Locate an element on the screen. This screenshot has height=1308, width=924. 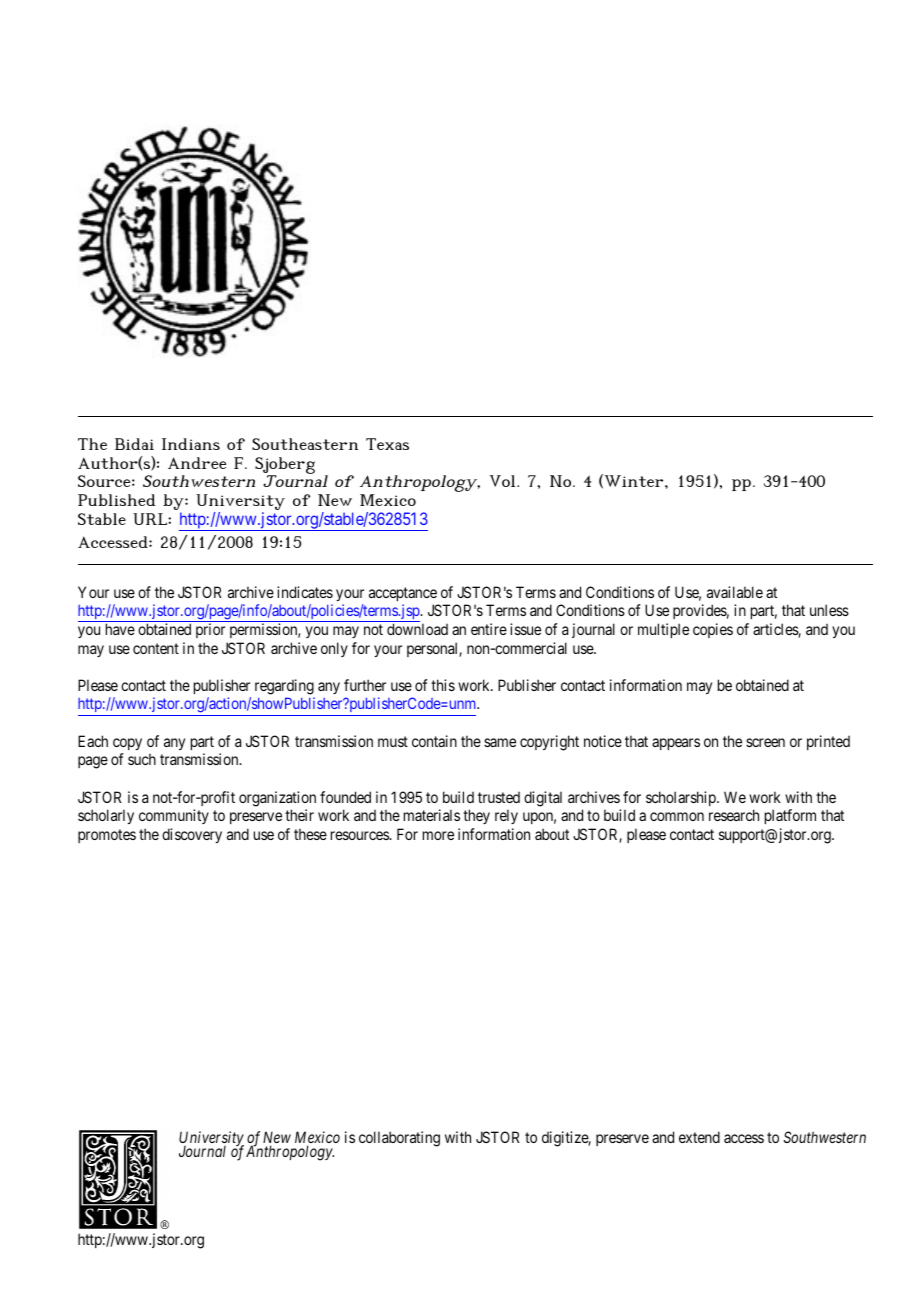
more is located at coordinates (438, 835).
